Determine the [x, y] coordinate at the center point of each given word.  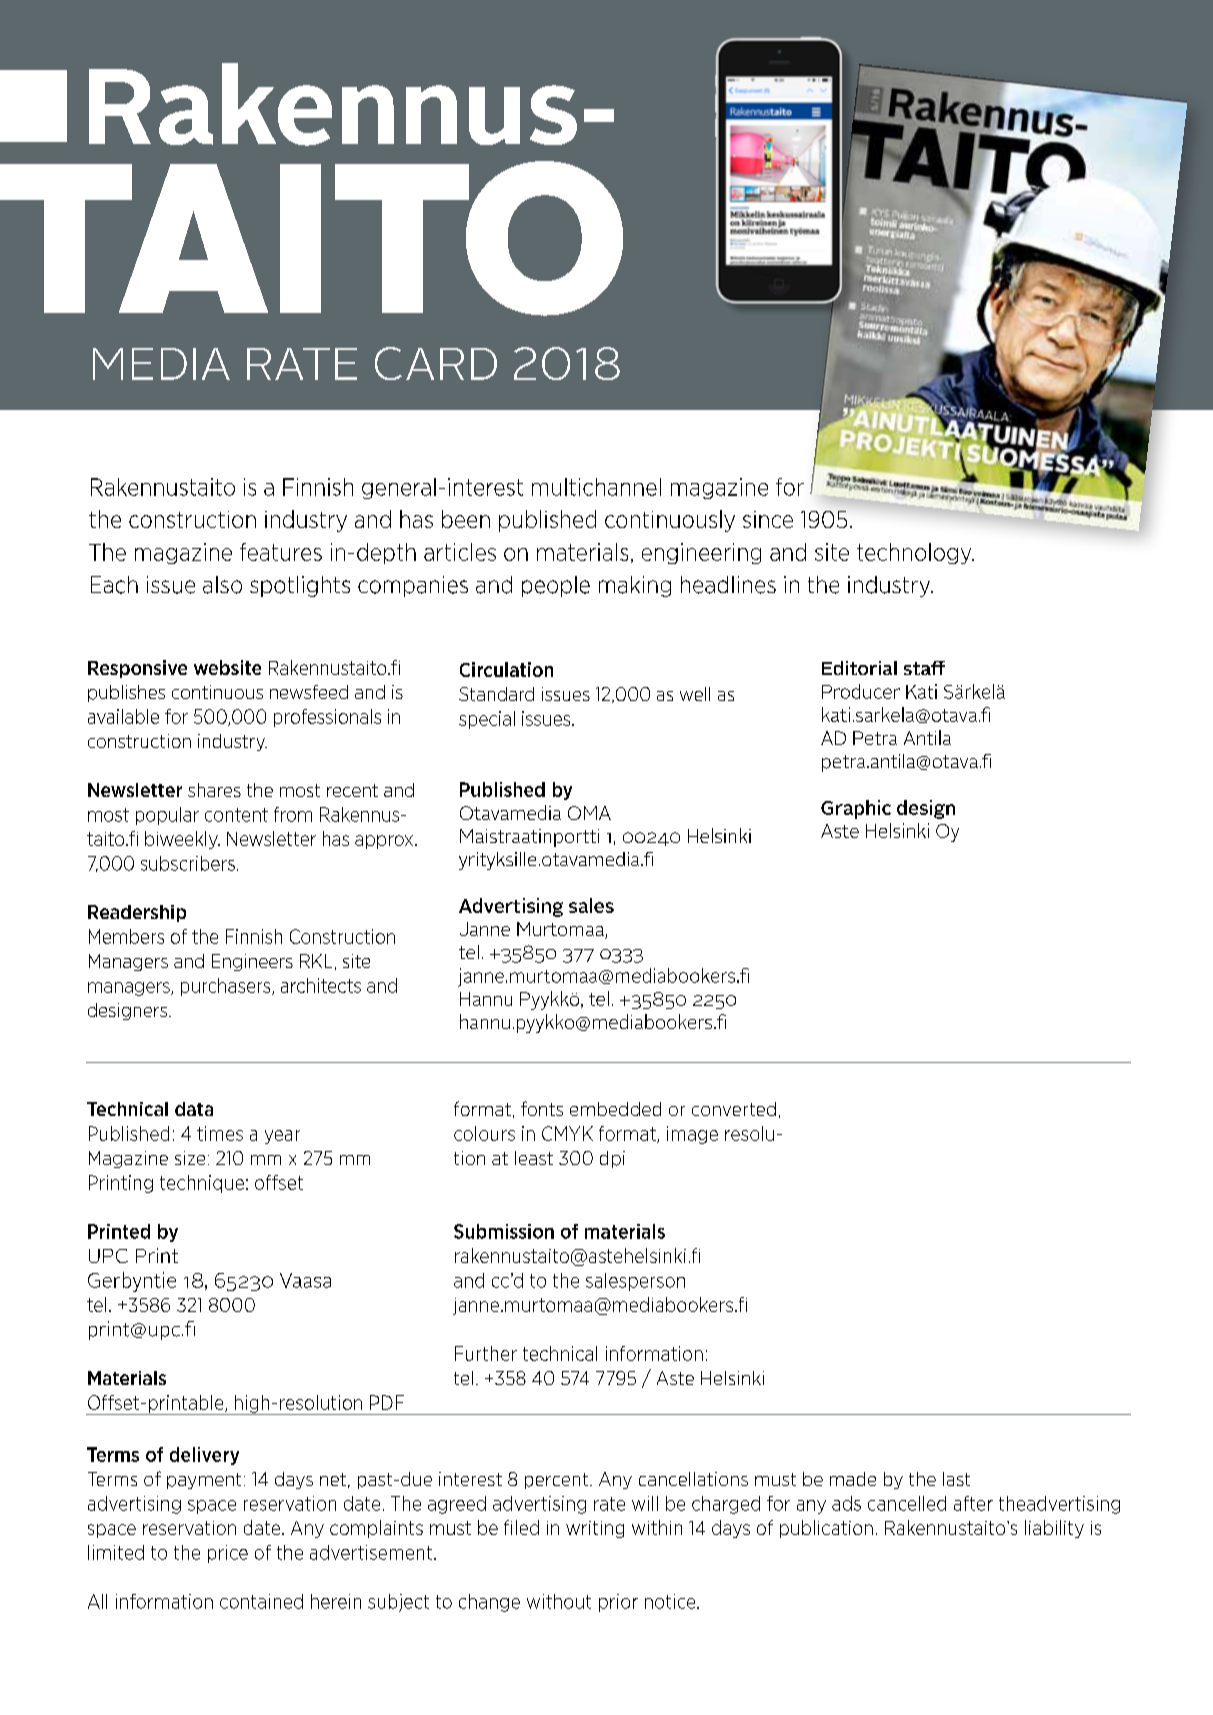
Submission [504, 1231]
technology [915, 553]
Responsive [137, 669]
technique [202, 1184]
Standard [496, 694]
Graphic [856, 809]
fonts [542, 1108]
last [956, 1479]
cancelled [907, 1503]
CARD [436, 363]
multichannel [596, 487]
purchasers [227, 987]
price [228, 1554]
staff [924, 668]
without [559, 1601]
